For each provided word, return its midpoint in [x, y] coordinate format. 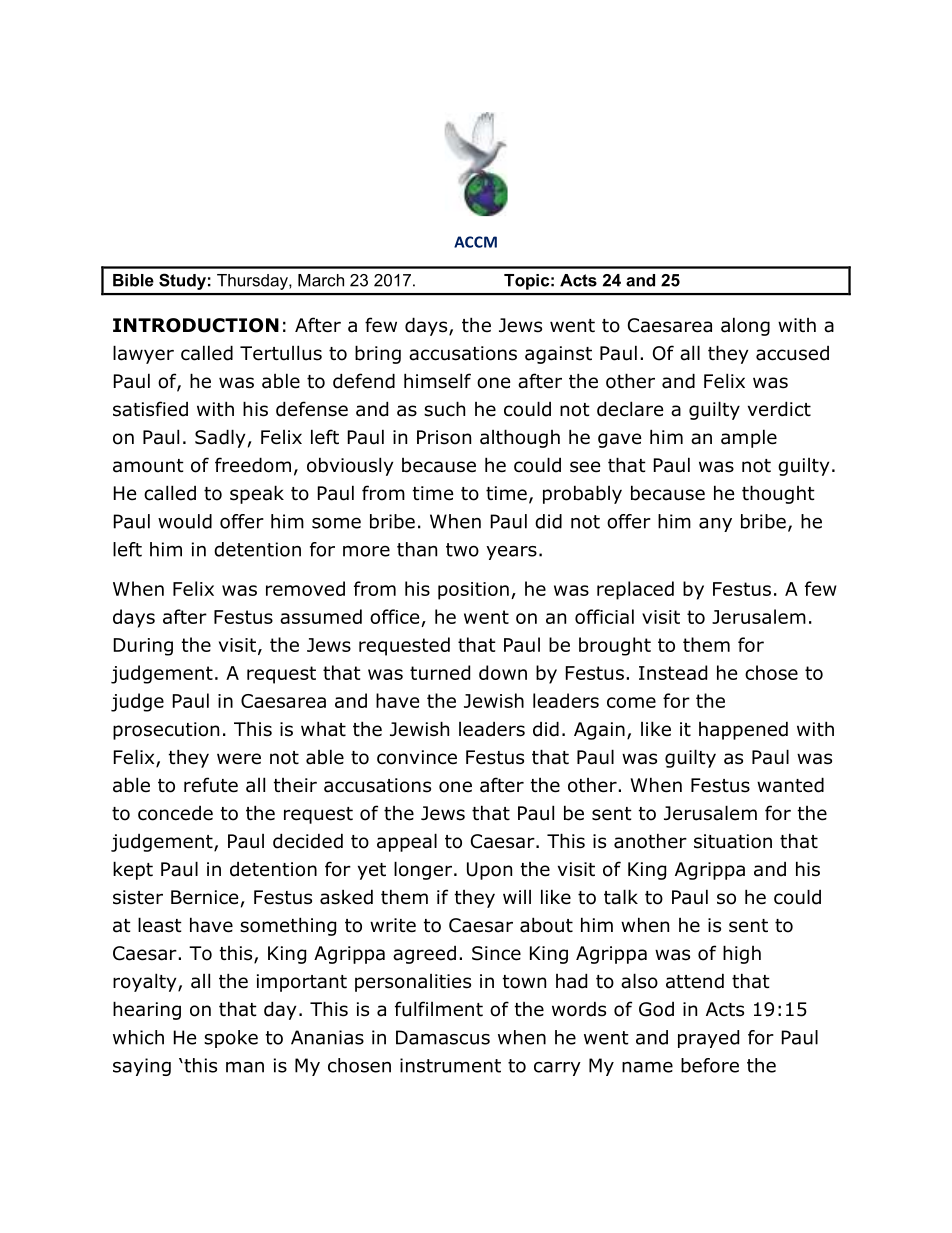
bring [378, 354]
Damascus [443, 1037]
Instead [673, 672]
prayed [708, 1039]
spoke [231, 1039]
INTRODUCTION [196, 325]
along [745, 326]
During [143, 647]
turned [440, 672]
